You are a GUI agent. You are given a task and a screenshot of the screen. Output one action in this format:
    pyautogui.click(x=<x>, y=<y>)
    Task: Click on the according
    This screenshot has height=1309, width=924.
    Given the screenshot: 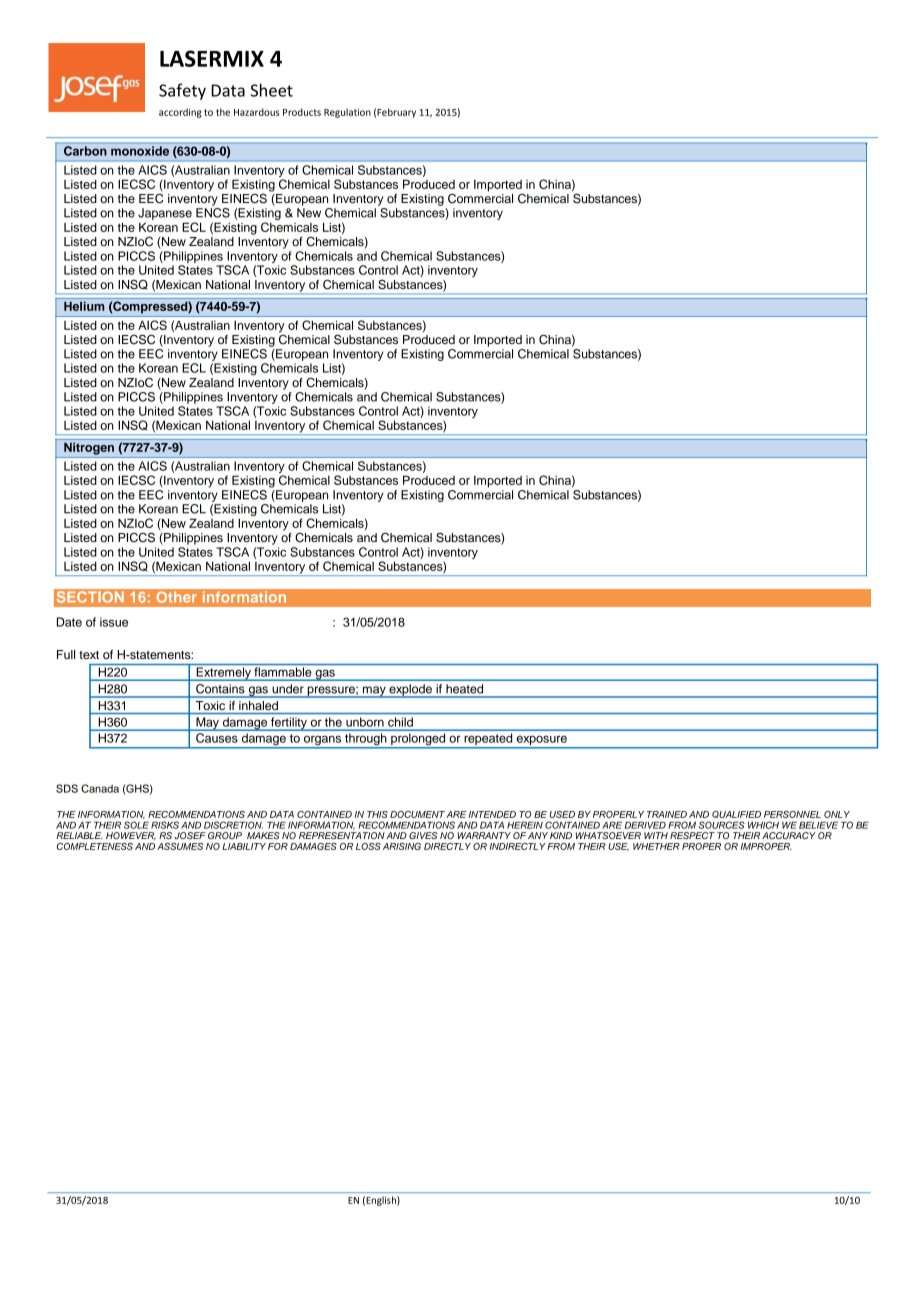 What is the action you would take?
    pyautogui.click(x=180, y=113)
